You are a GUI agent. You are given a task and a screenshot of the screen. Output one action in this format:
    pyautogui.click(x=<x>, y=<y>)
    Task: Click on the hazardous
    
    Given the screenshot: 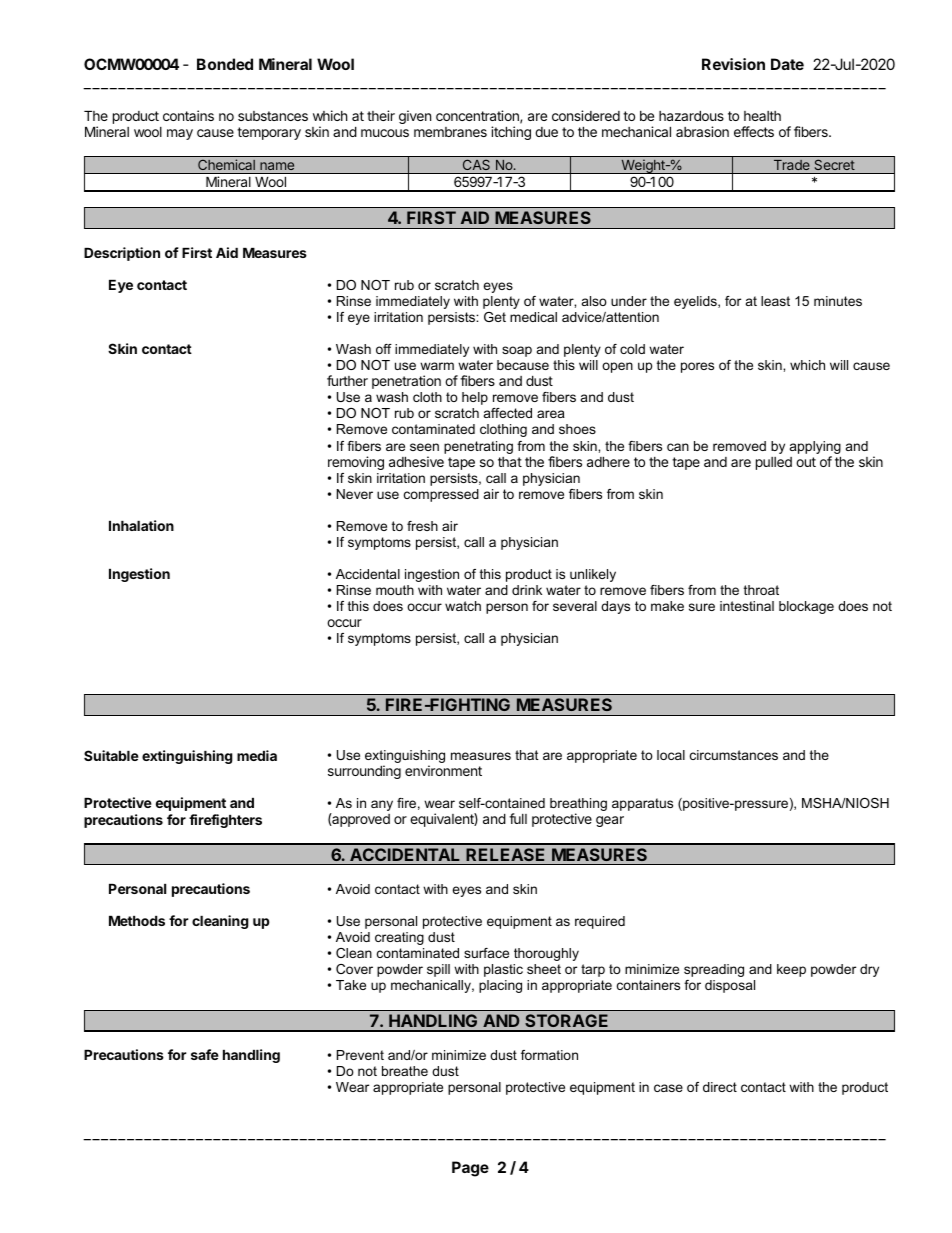 What is the action you would take?
    pyautogui.click(x=691, y=116)
